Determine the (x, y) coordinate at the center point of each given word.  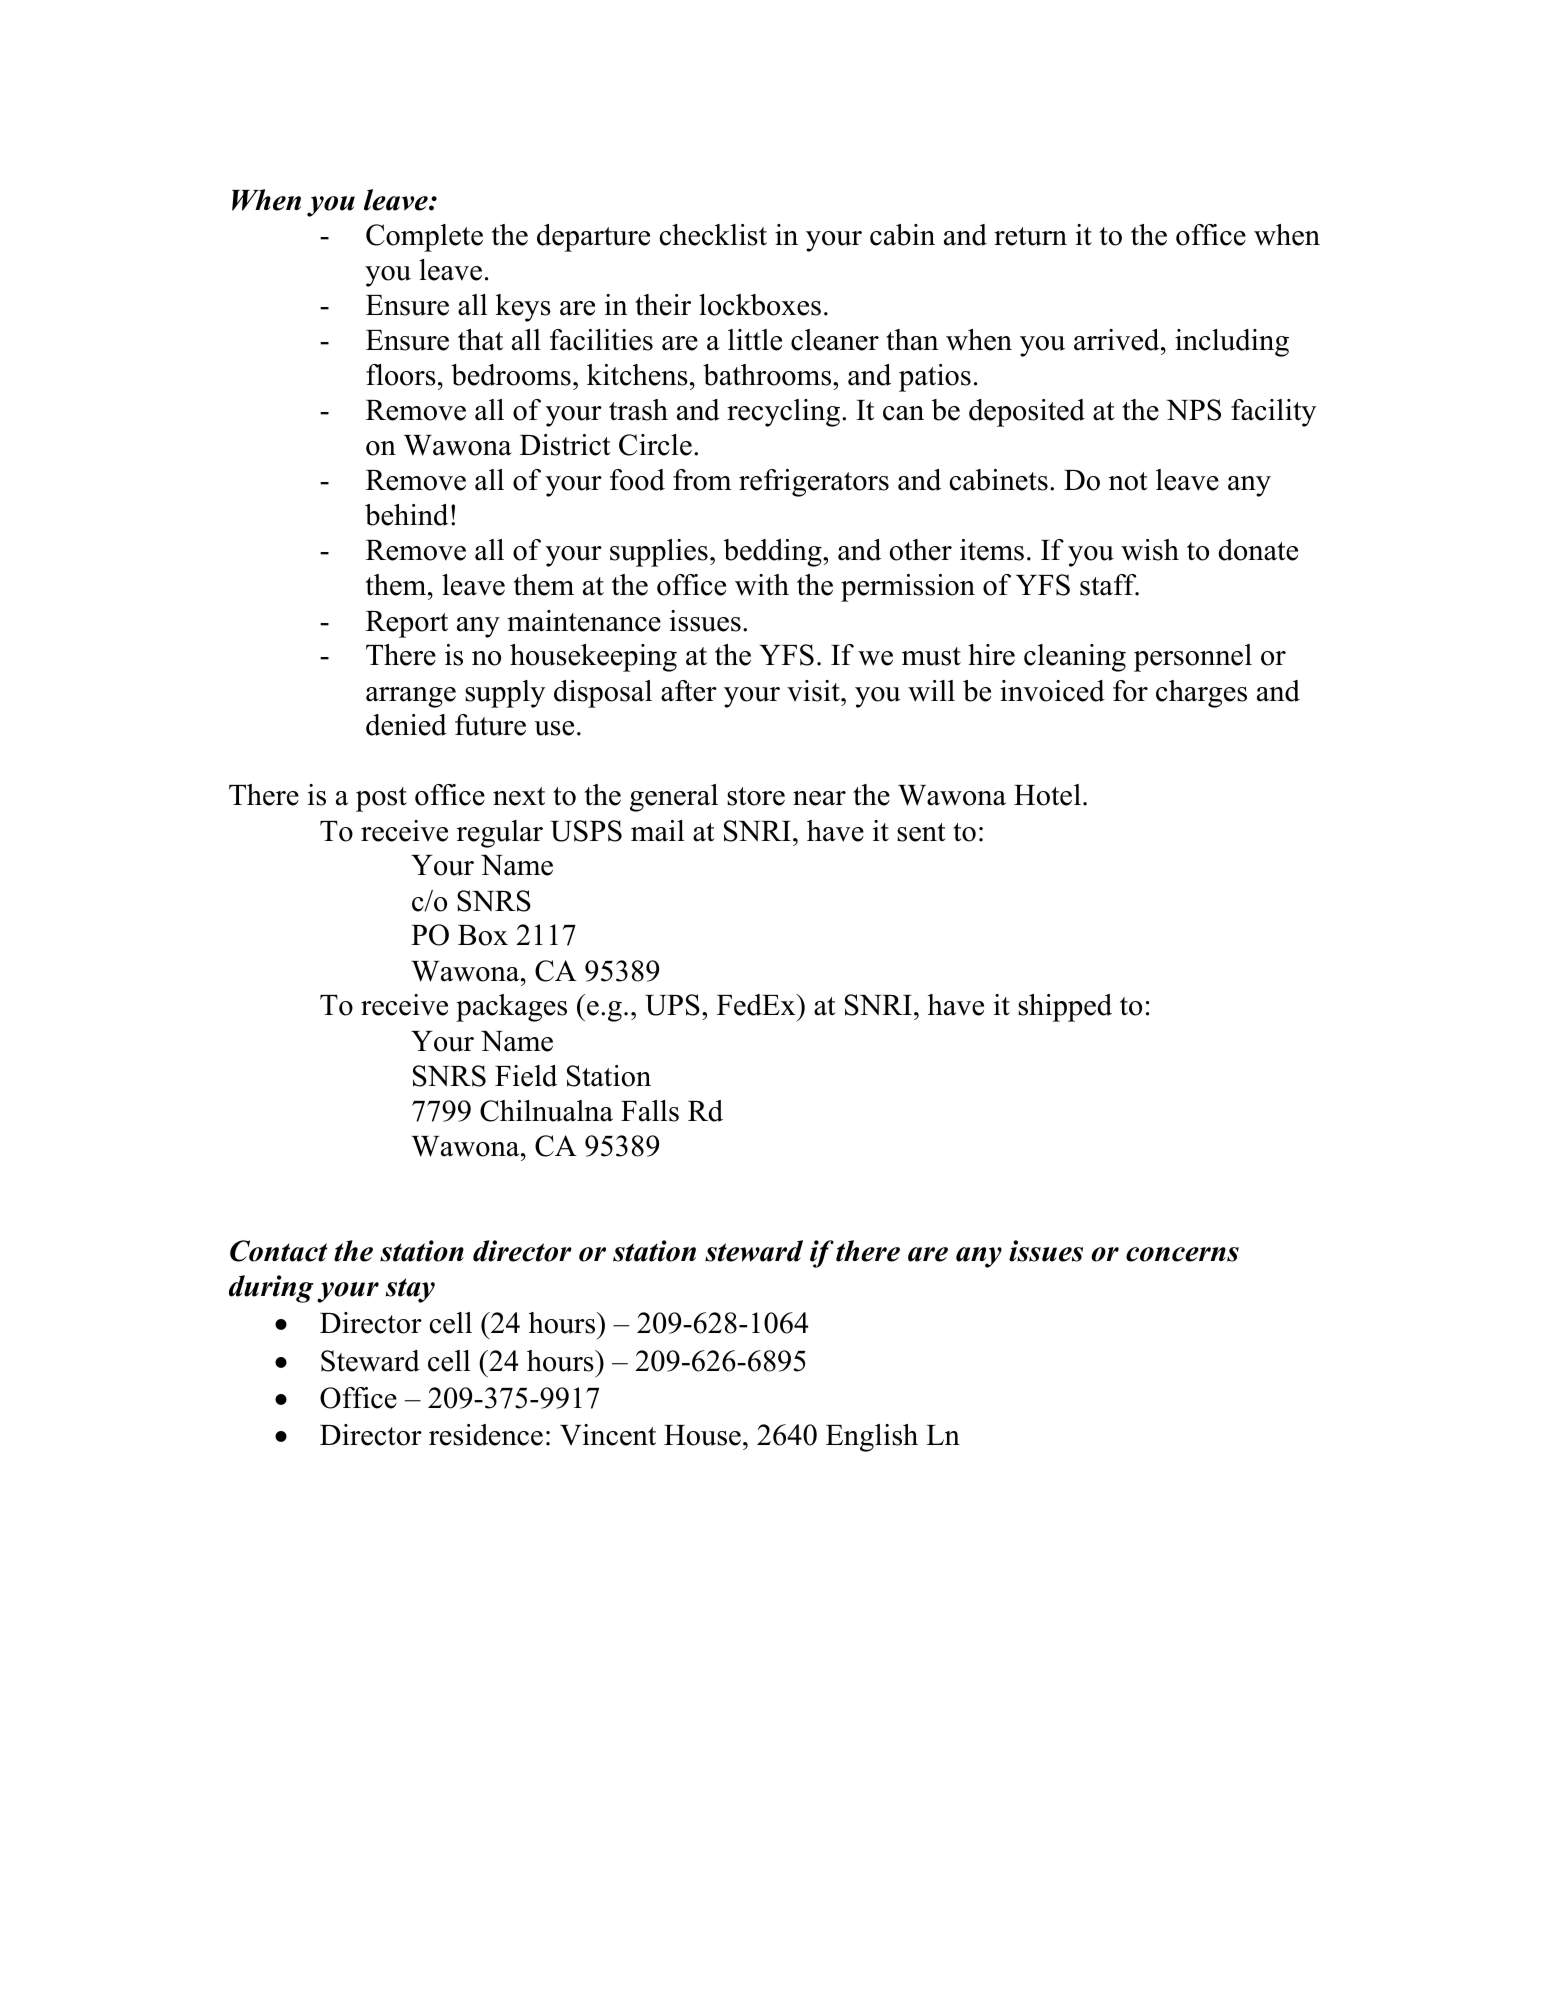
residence (486, 1435)
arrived (1118, 340)
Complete (424, 238)
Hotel (1047, 795)
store (756, 796)
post (381, 799)
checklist (713, 235)
